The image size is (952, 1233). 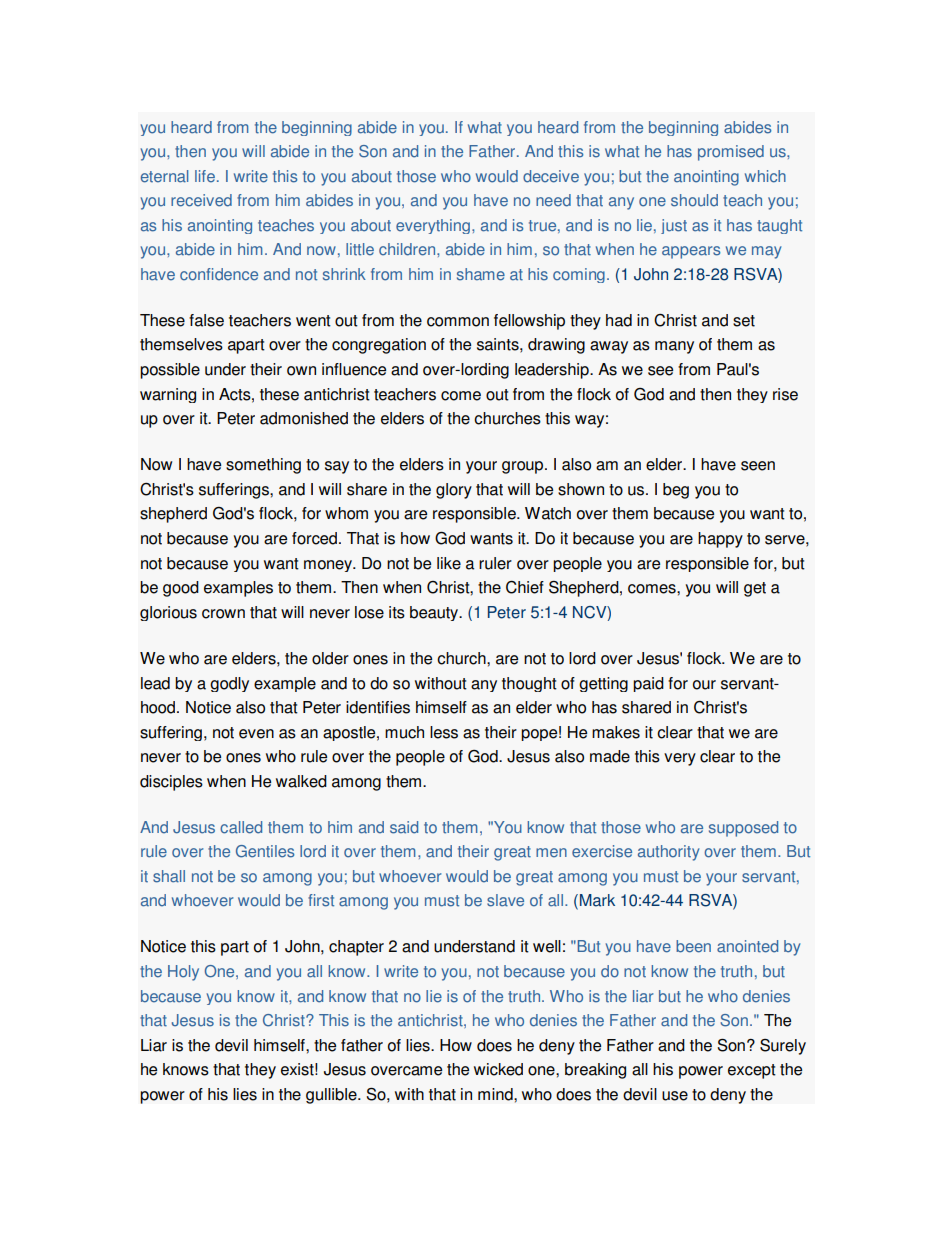 I want to click on less, so click(x=444, y=732).
